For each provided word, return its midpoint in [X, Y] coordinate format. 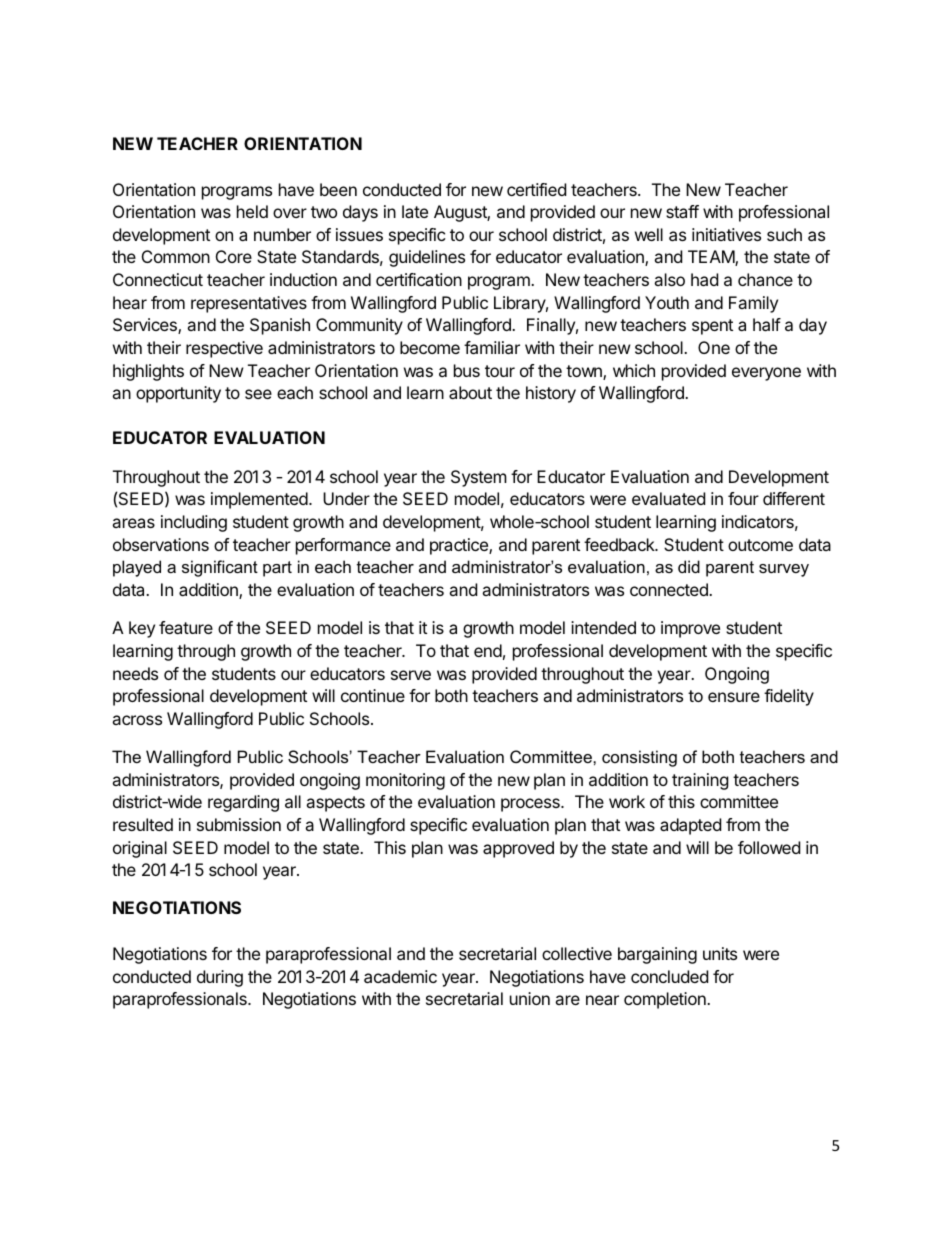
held [252, 211]
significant [220, 568]
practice [460, 546]
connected [670, 589]
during [220, 978]
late [415, 211]
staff [682, 211]
